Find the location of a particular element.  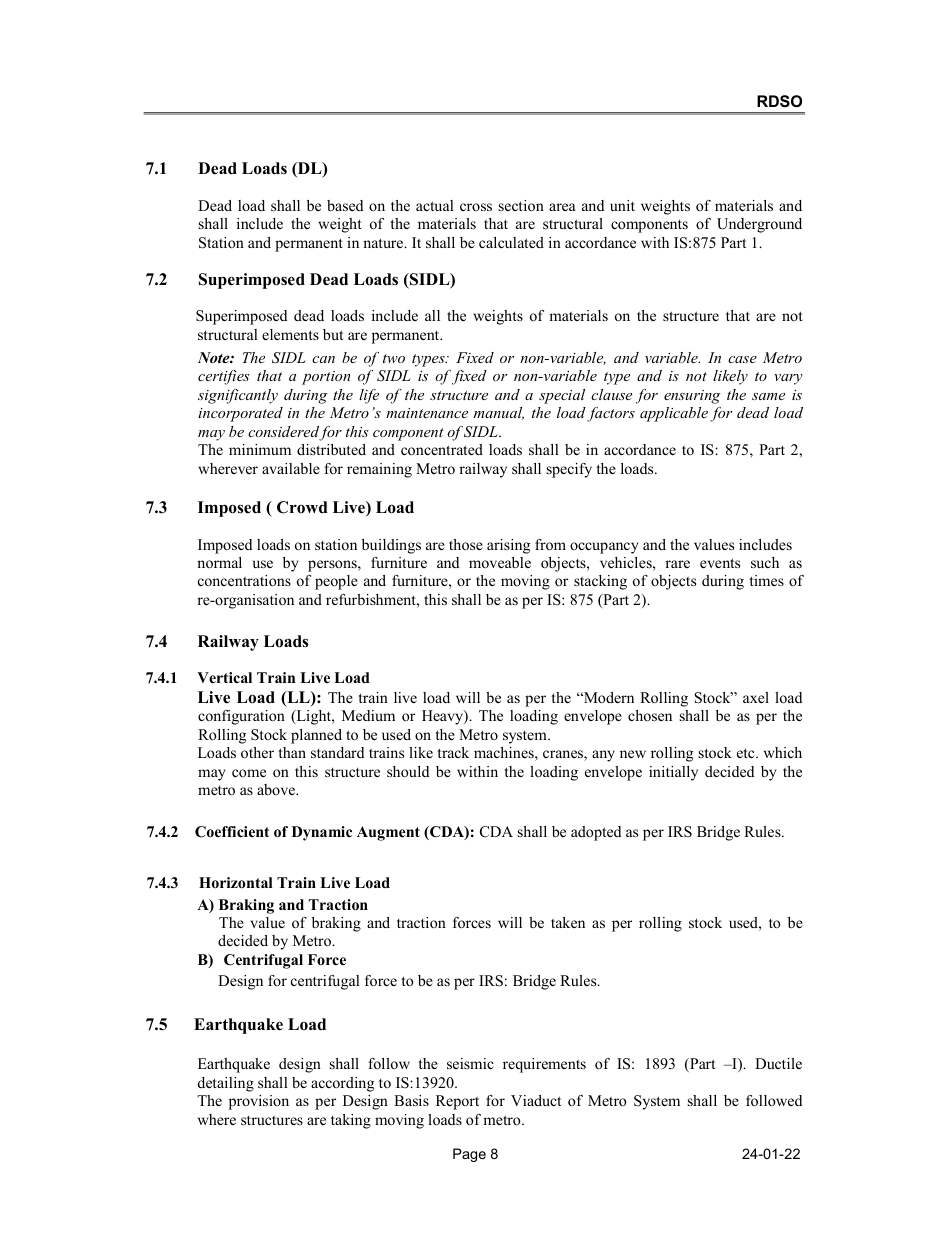

based is located at coordinates (345, 205).
